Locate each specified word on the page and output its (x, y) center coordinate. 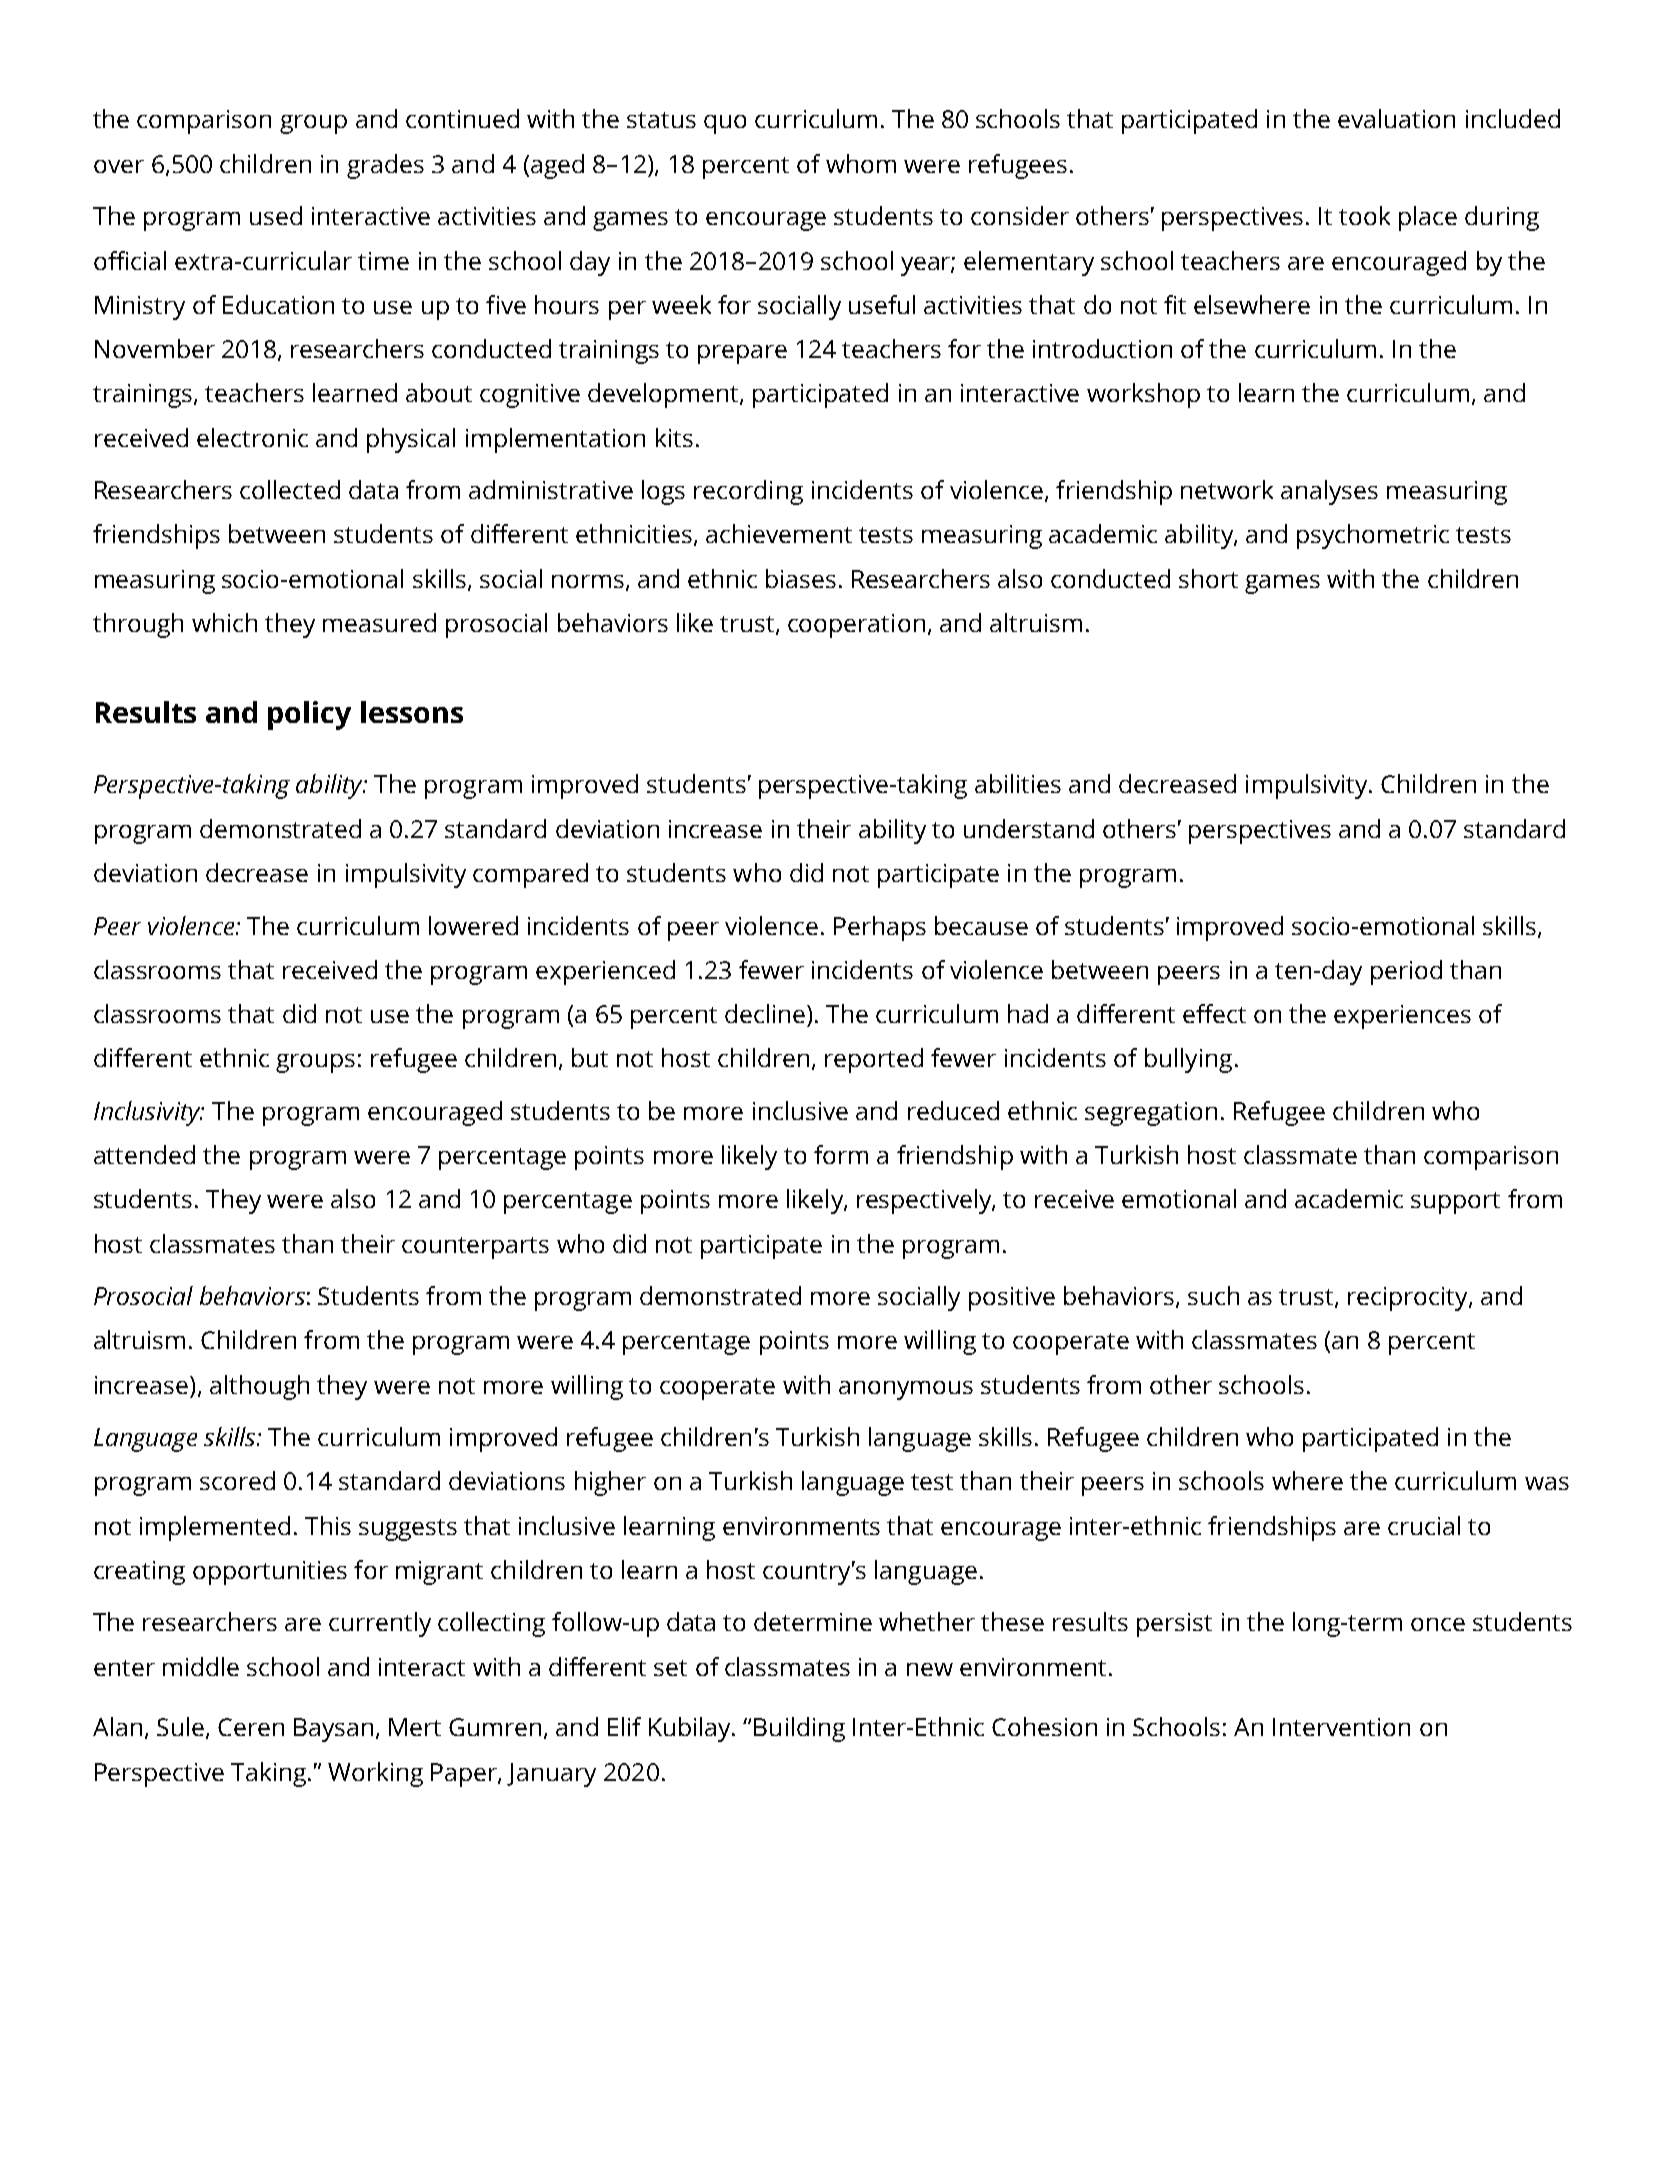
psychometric (1373, 536)
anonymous (906, 1390)
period (1406, 972)
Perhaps (880, 928)
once (1438, 1624)
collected (290, 489)
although (259, 1387)
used (276, 215)
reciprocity (1409, 1299)
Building (799, 1729)
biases (801, 578)
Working (375, 1774)
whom (861, 163)
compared (530, 875)
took (1364, 215)
